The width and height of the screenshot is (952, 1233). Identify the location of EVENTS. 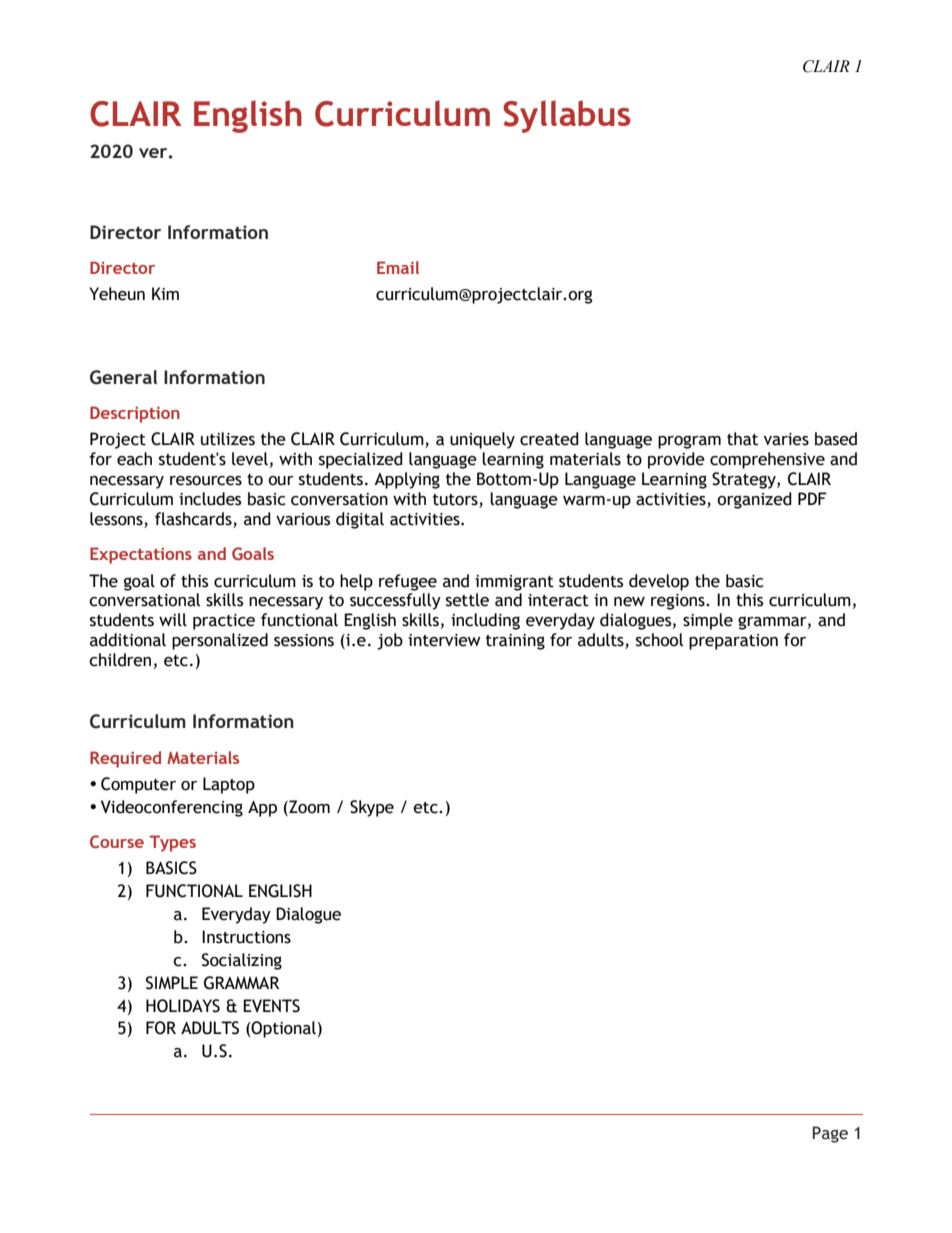
(271, 1006).
